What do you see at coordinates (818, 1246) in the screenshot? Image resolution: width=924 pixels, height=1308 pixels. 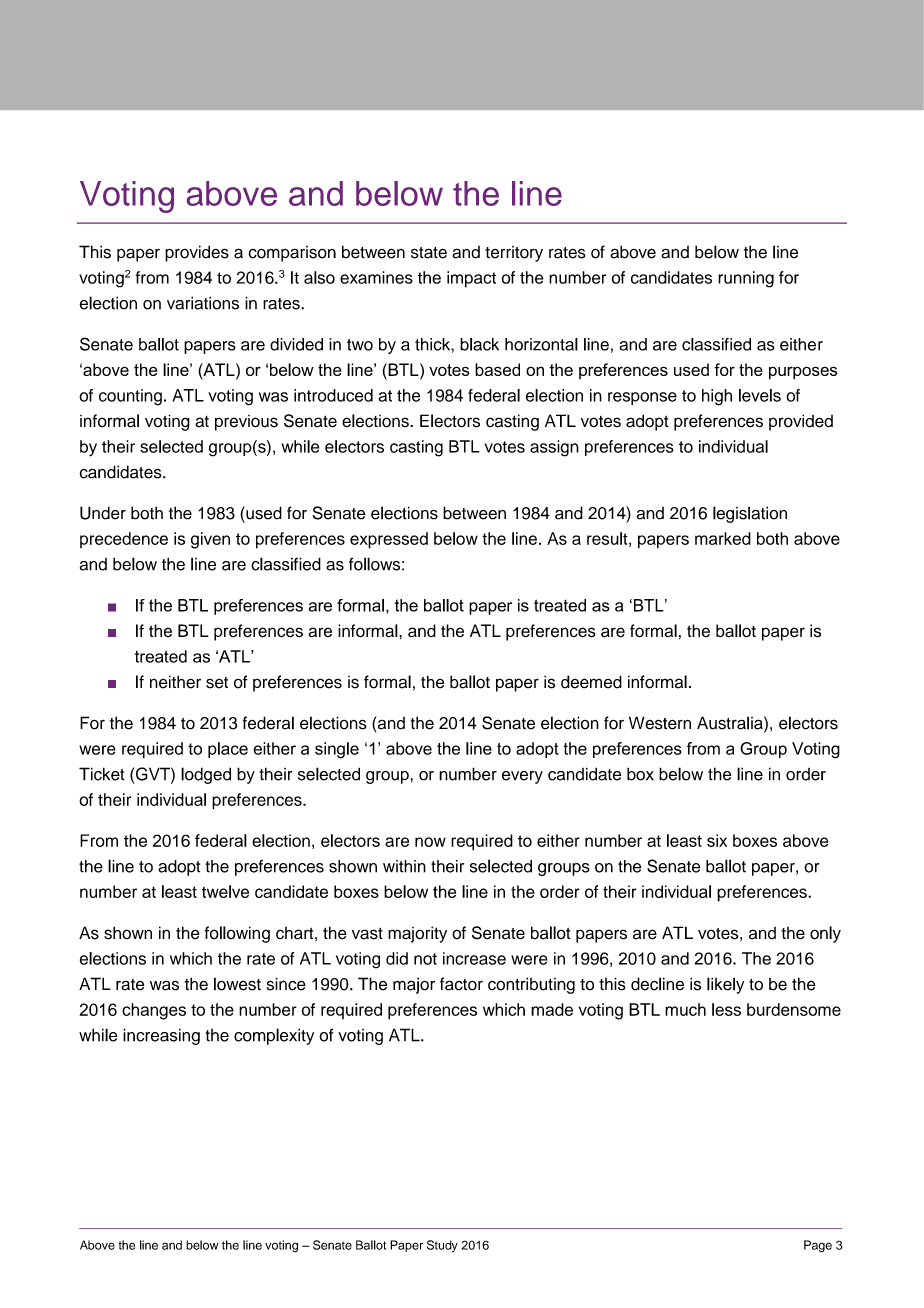 I see `Page` at bounding box center [818, 1246].
